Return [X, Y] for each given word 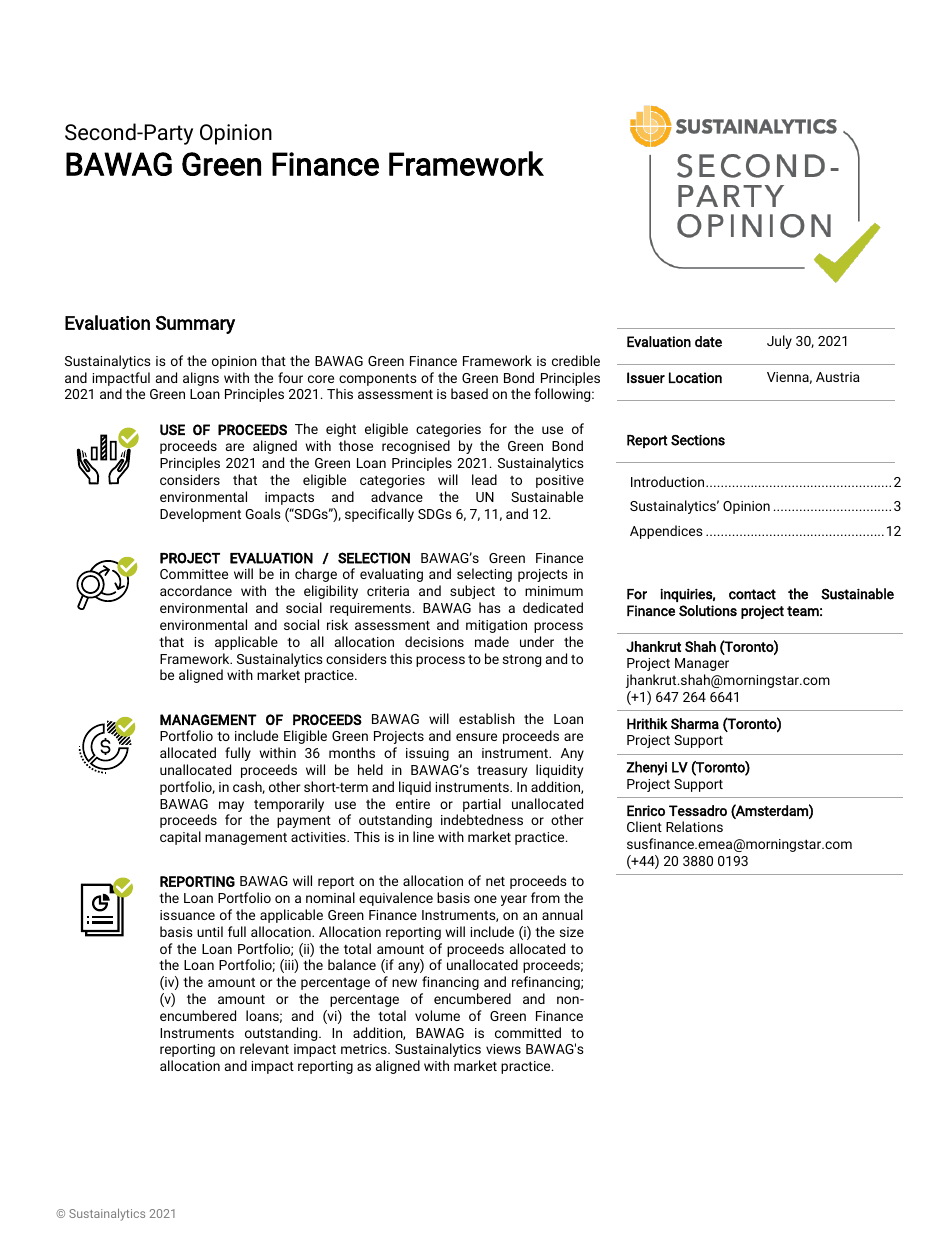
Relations [694, 826]
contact [752, 594]
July [779, 342]
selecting [484, 575]
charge [316, 575]
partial [482, 805]
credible [576, 360]
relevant [264, 1048]
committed [528, 1032]
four [290, 377]
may [231, 808]
